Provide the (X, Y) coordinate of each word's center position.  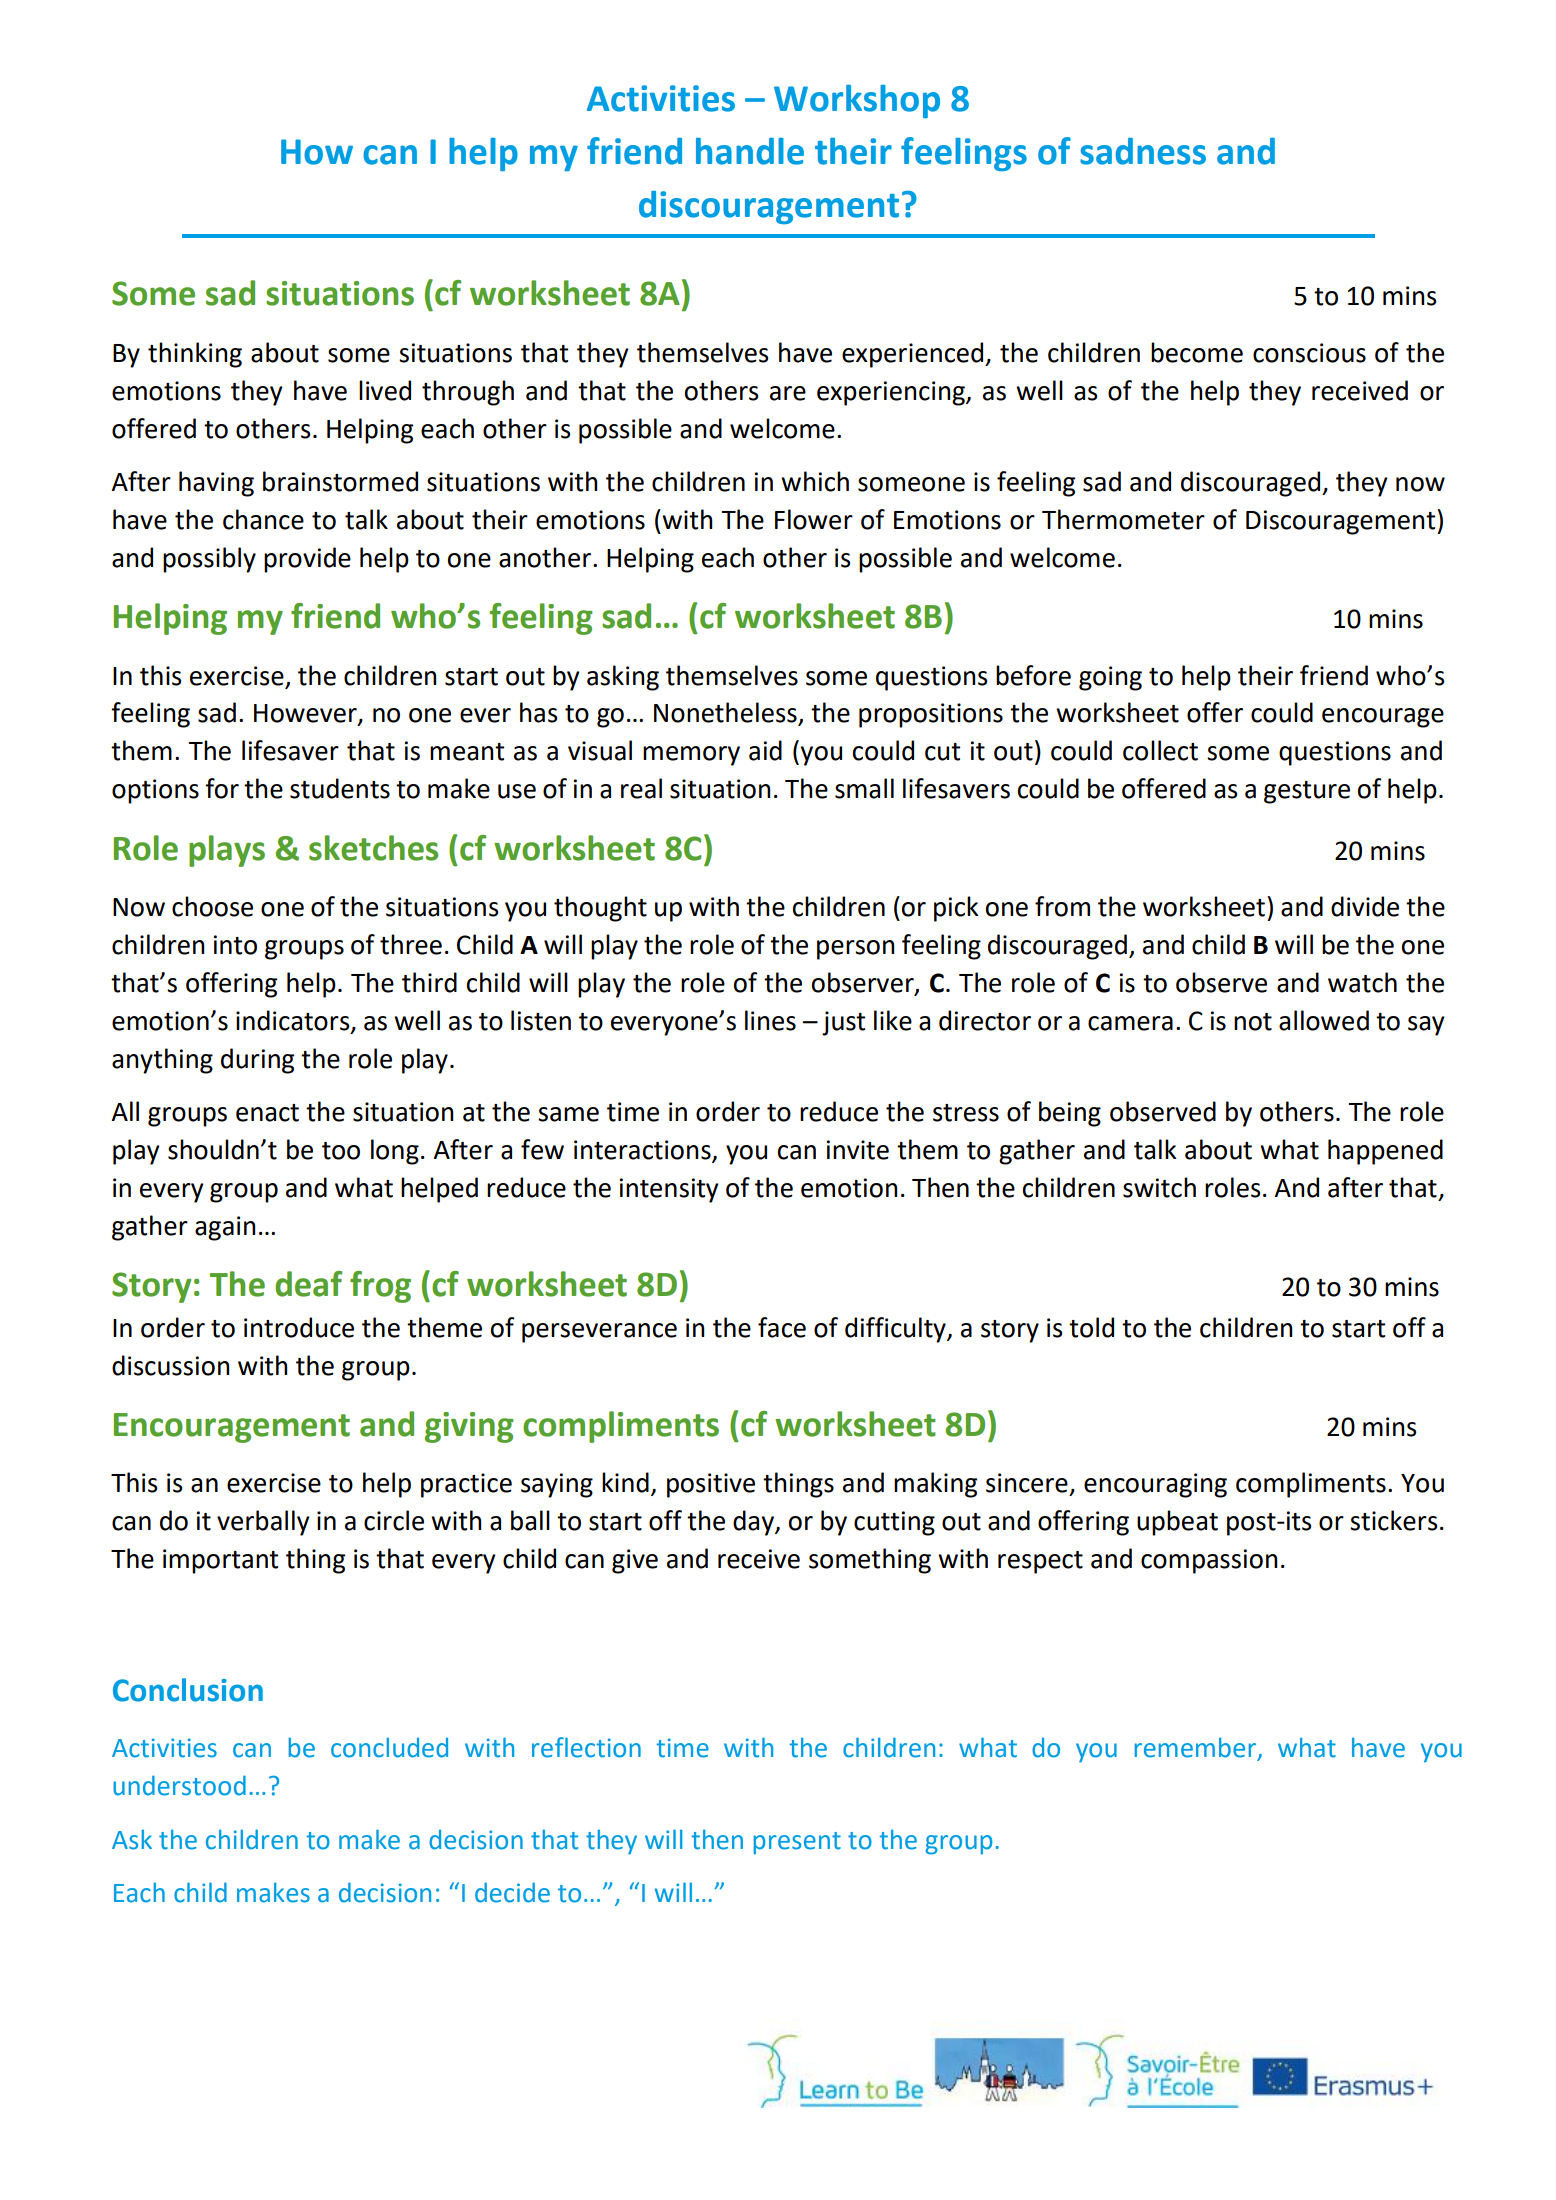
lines (770, 1020)
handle (750, 151)
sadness (1143, 151)
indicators (294, 1021)
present (797, 1843)
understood (179, 1785)
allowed (1324, 1020)
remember (1195, 1748)
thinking (195, 355)
